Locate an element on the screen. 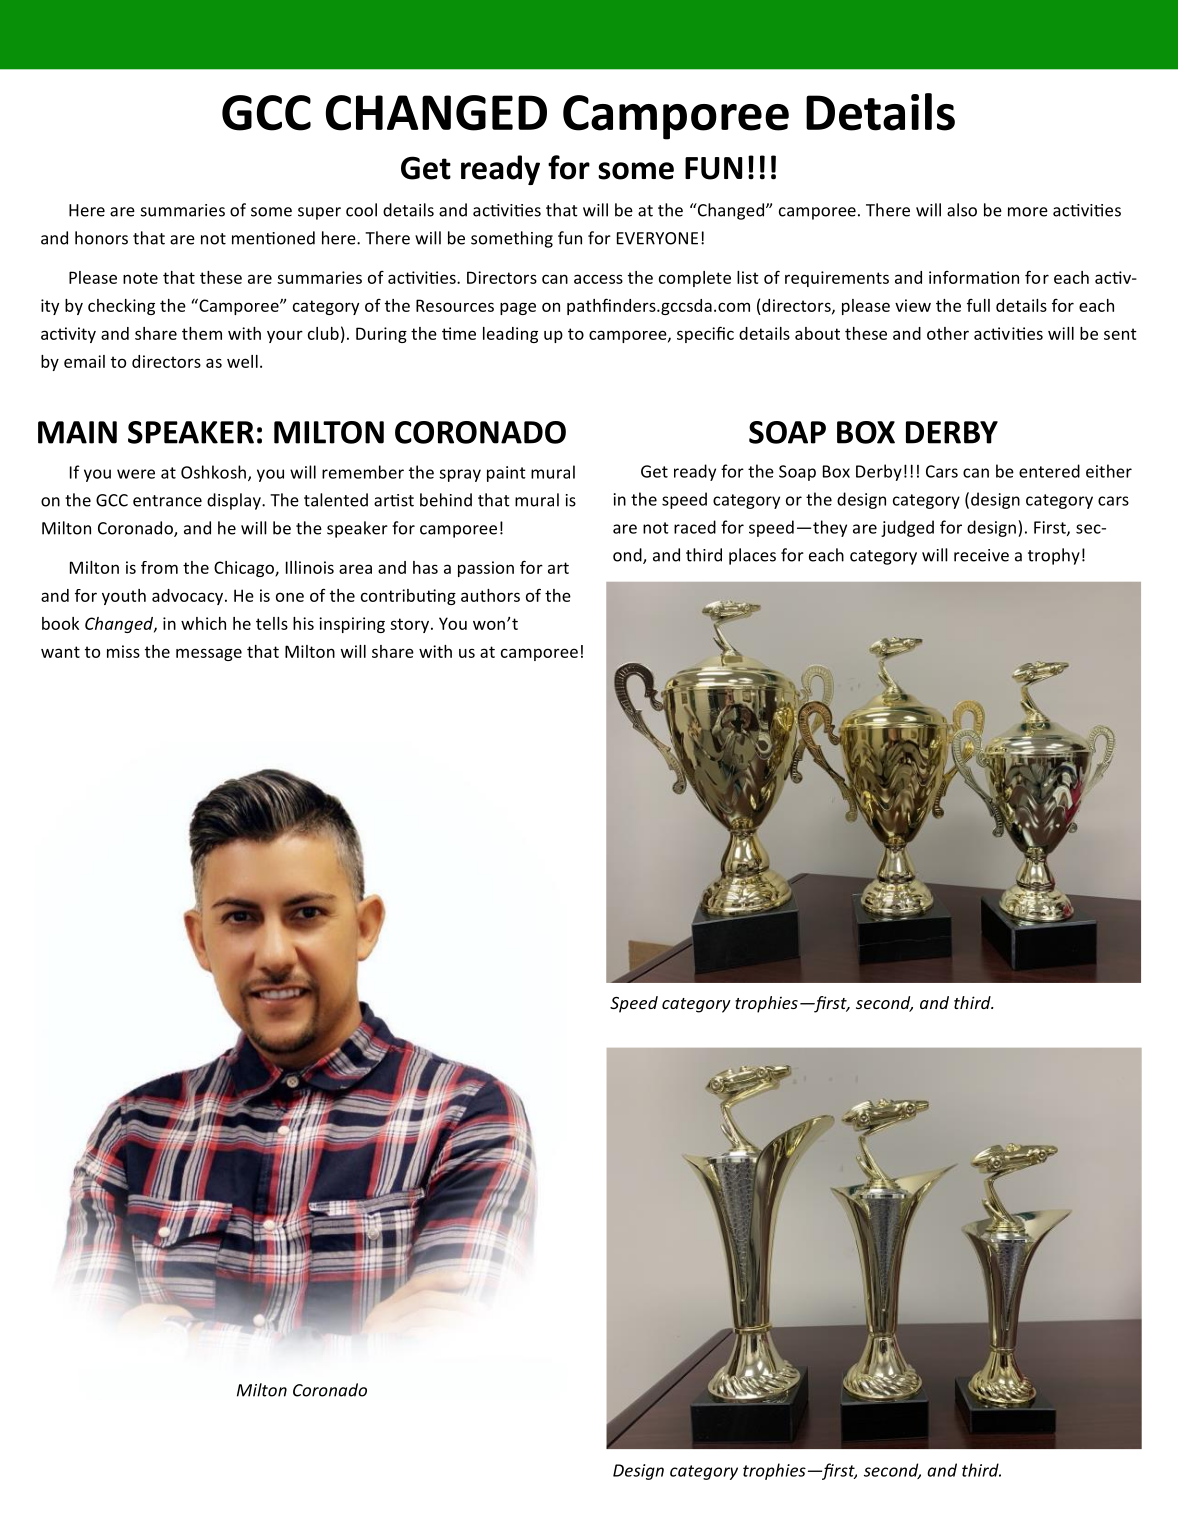 This screenshot has width=1178, height=1525. more is located at coordinates (1028, 212).
